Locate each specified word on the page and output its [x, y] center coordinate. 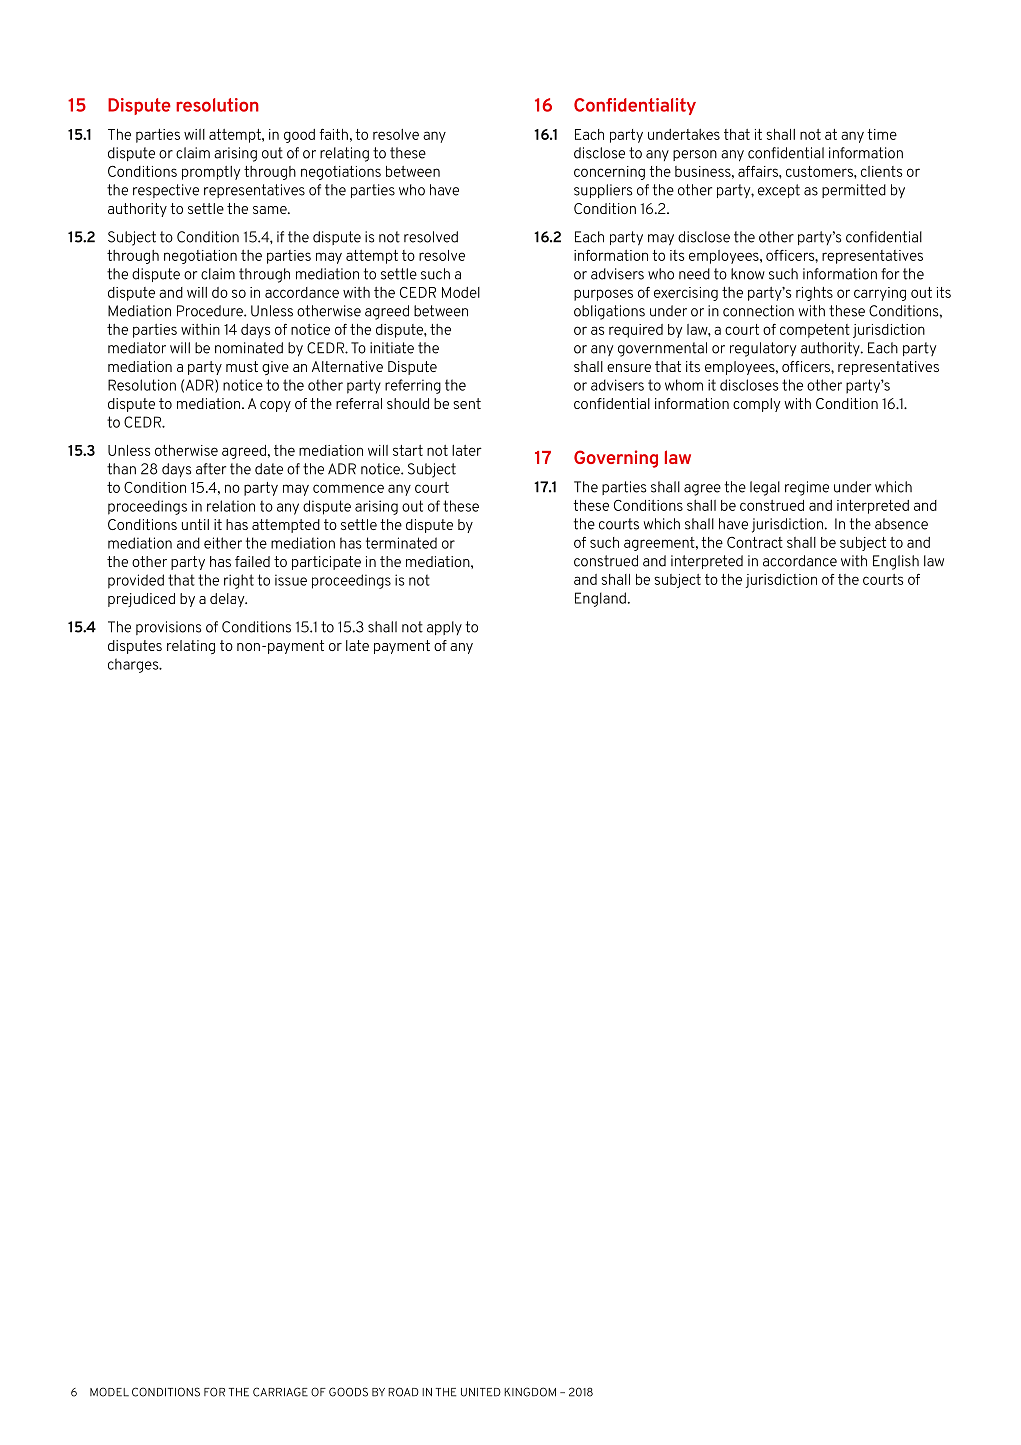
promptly [211, 173]
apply [444, 628]
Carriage [280, 1392]
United [481, 1392]
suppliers [603, 191]
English [896, 562]
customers [820, 171]
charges [134, 665]
